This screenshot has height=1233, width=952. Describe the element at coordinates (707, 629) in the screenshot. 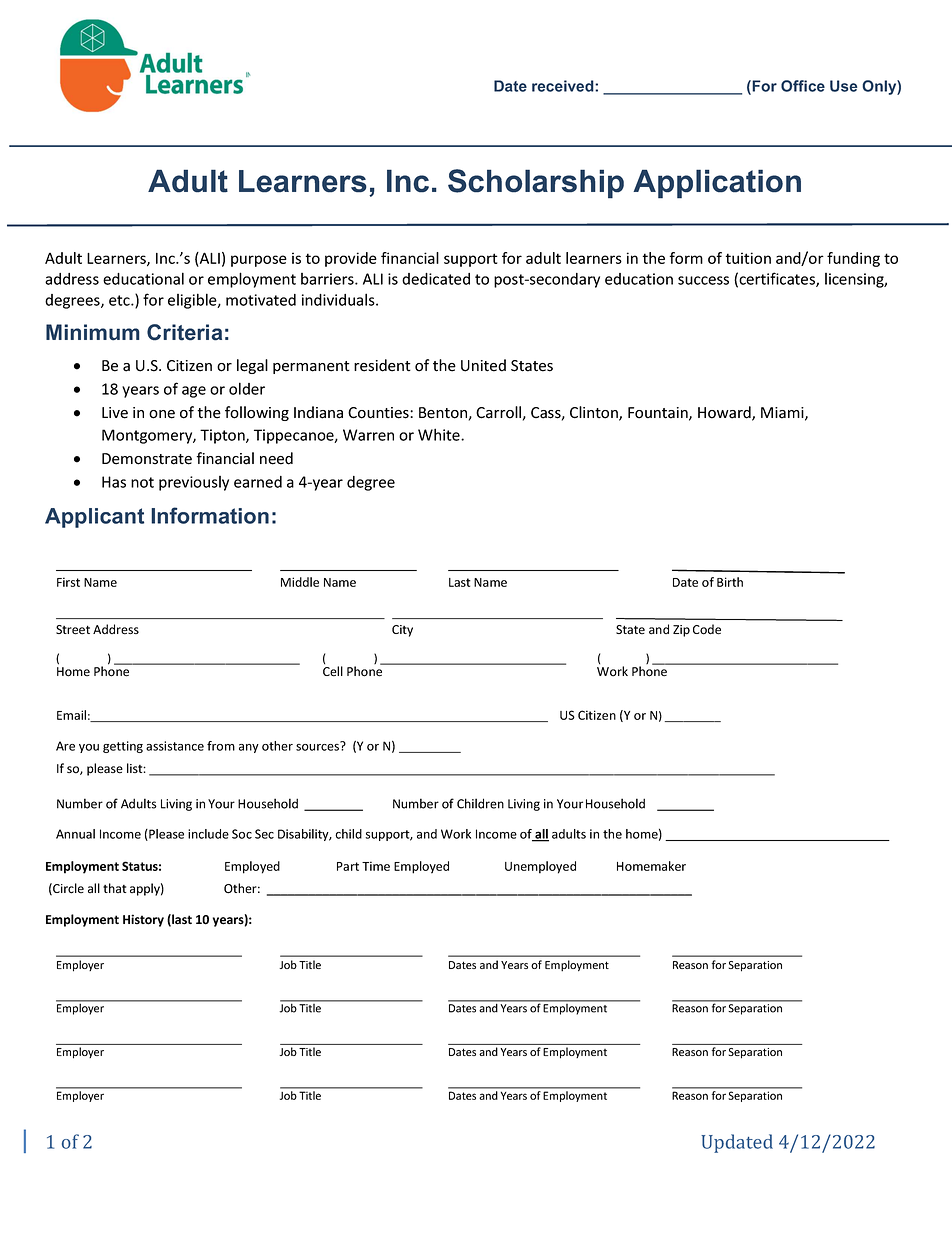

I see `Code` at that location.
